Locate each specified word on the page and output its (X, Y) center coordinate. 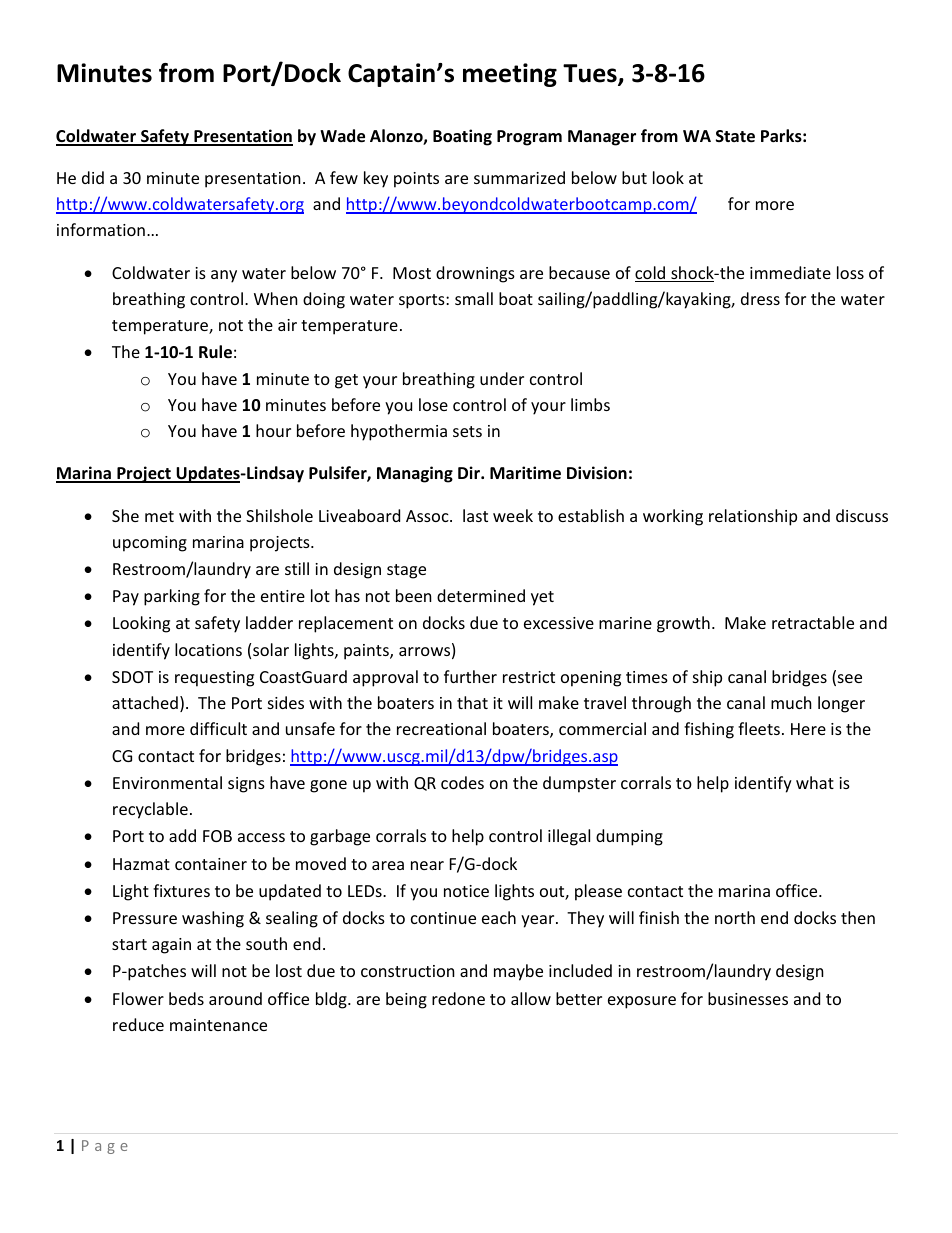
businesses (748, 998)
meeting (510, 75)
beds (186, 998)
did (93, 177)
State (735, 136)
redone (458, 998)
